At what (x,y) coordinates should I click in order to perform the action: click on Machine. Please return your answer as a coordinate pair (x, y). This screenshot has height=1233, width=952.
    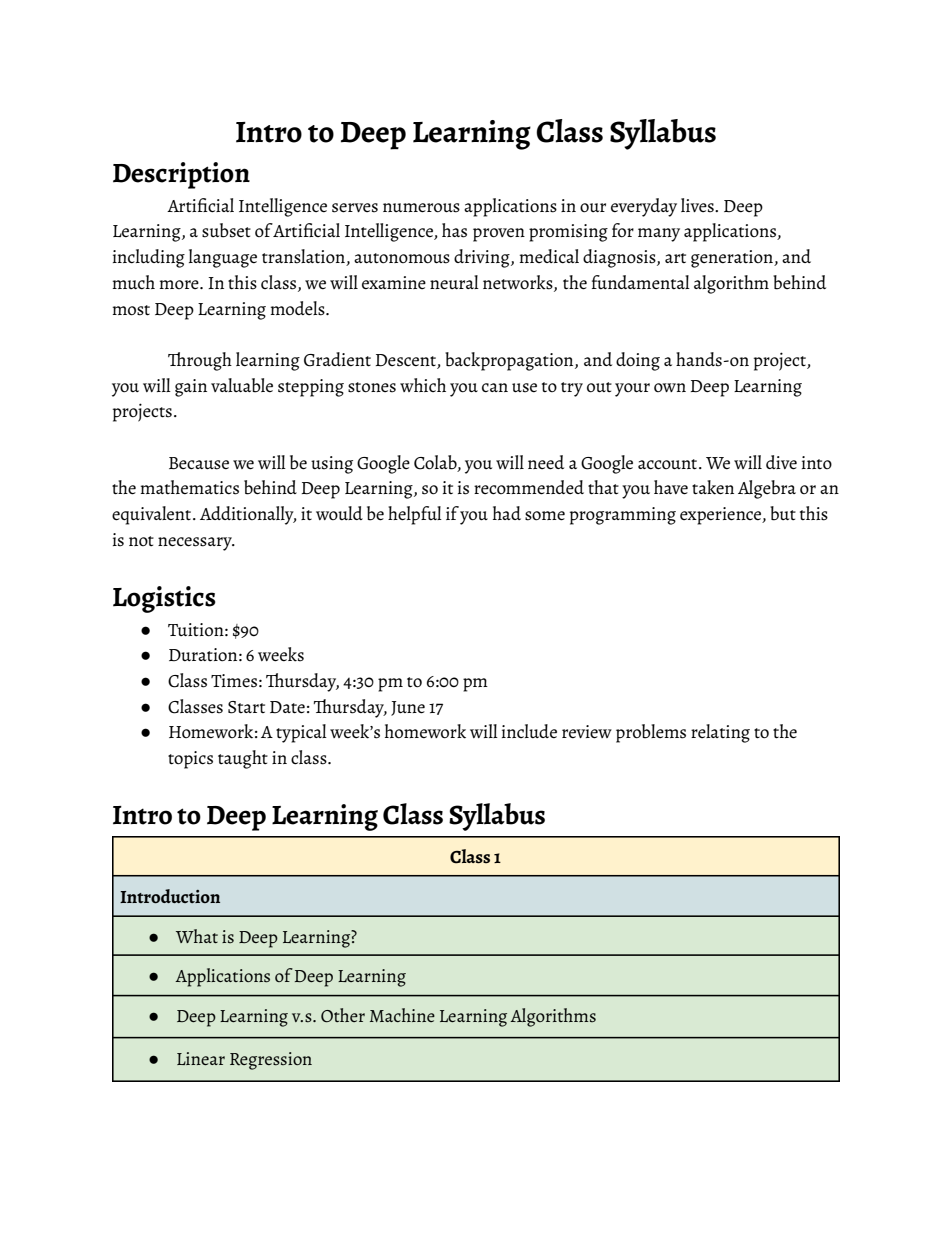
    Looking at the image, I should click on (402, 1015).
